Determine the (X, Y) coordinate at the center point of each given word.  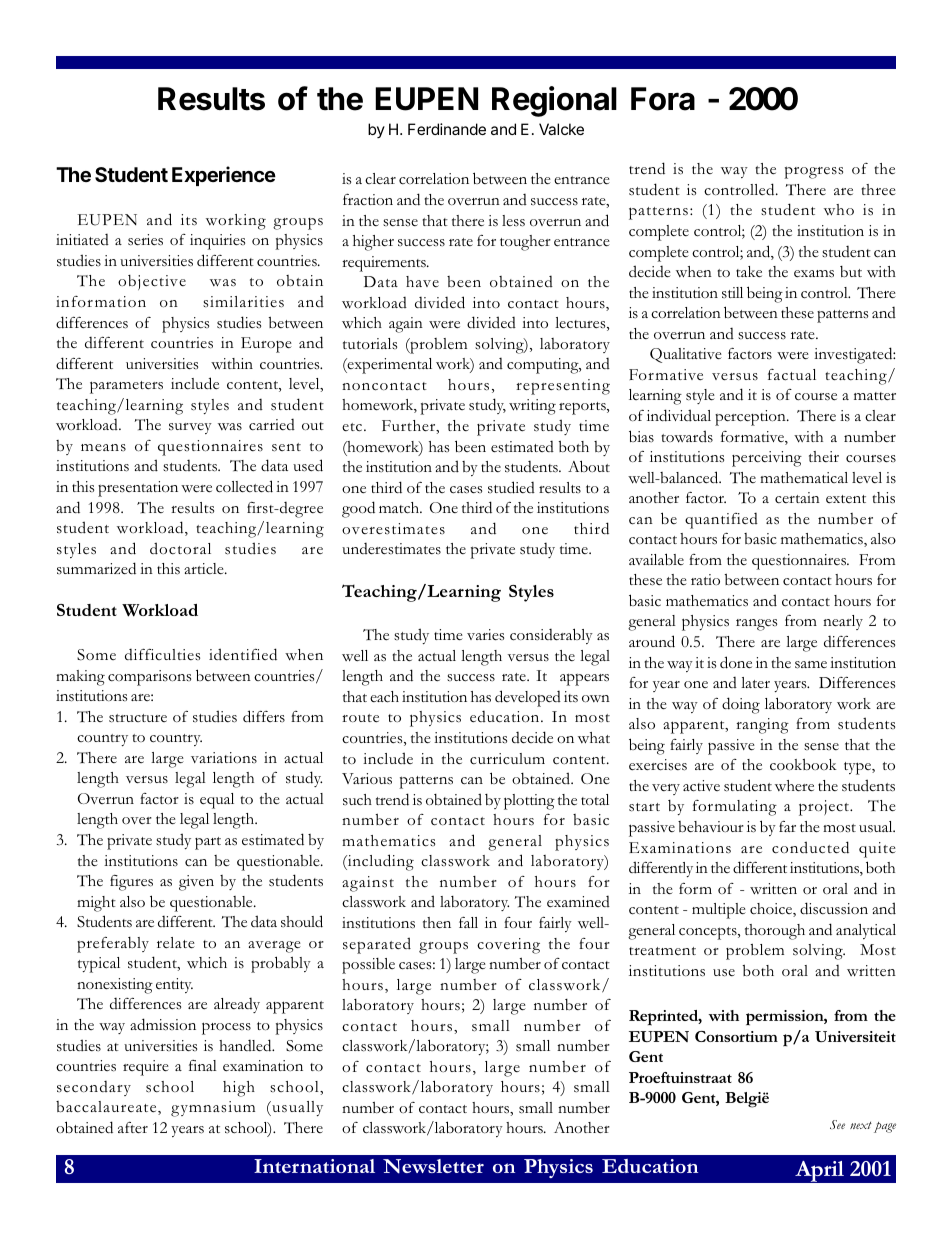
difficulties (162, 654)
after (133, 1127)
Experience (224, 176)
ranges (756, 625)
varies (485, 634)
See (837, 1124)
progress (813, 172)
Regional (554, 101)
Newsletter (433, 1166)
